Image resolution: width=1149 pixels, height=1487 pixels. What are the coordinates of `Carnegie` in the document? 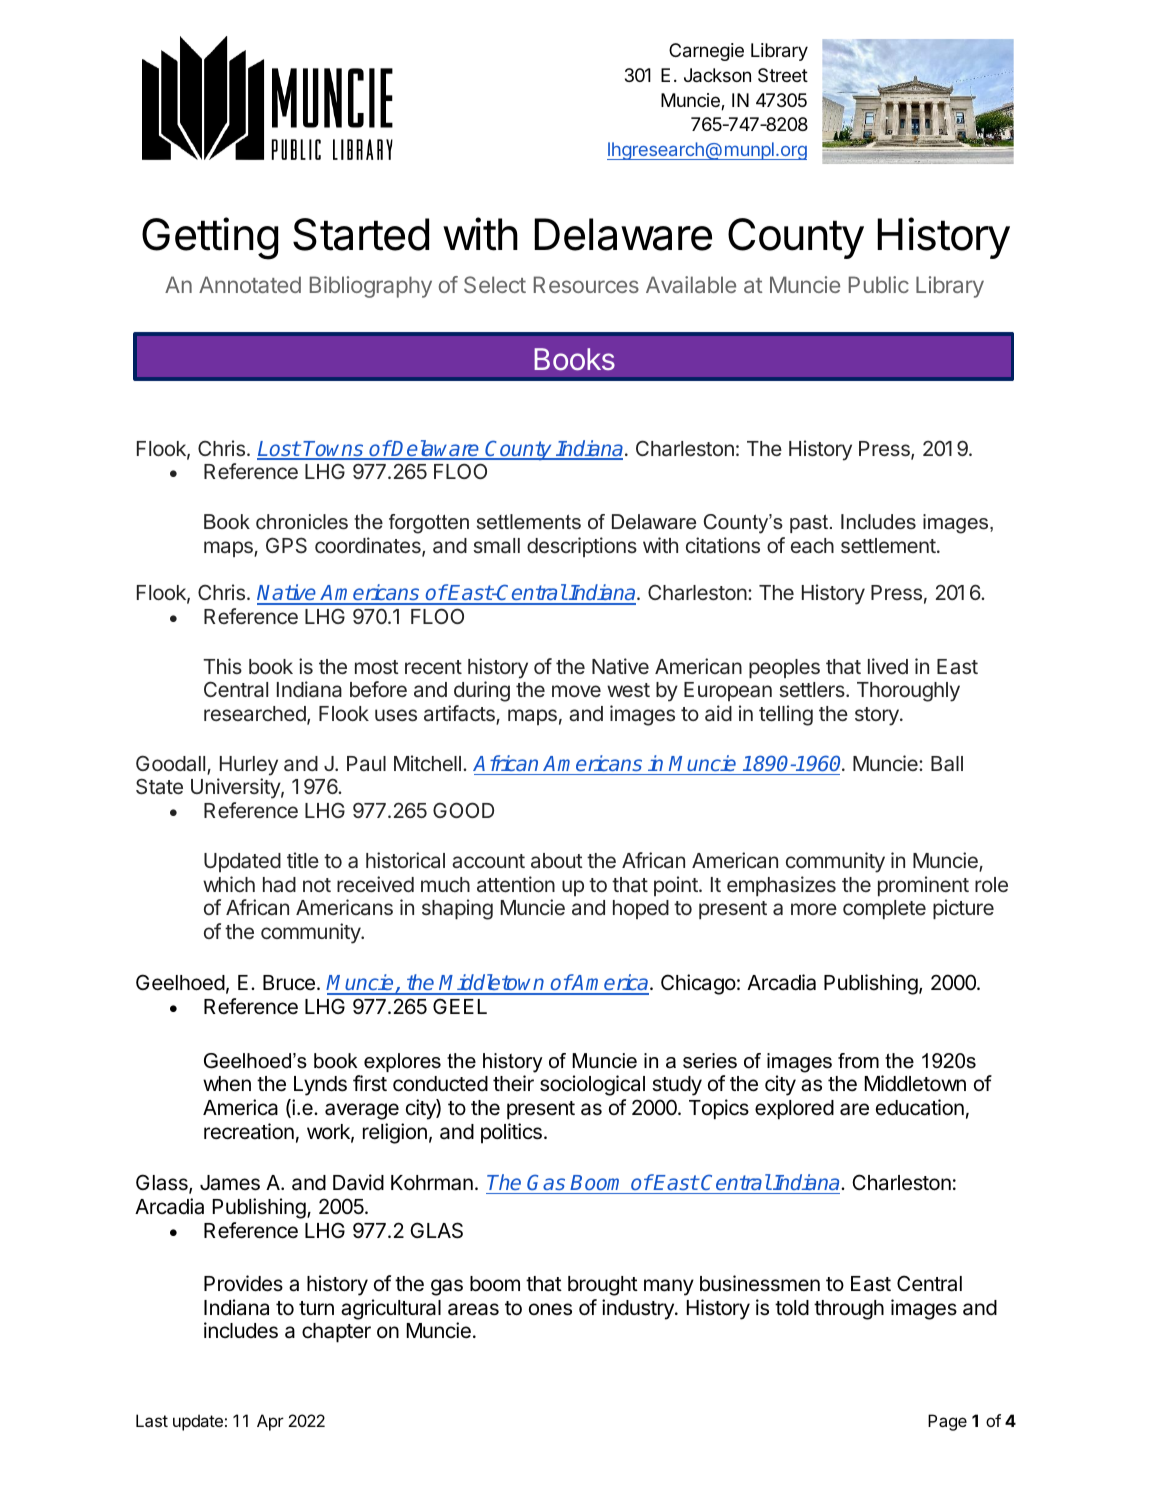 It's located at (706, 52).
